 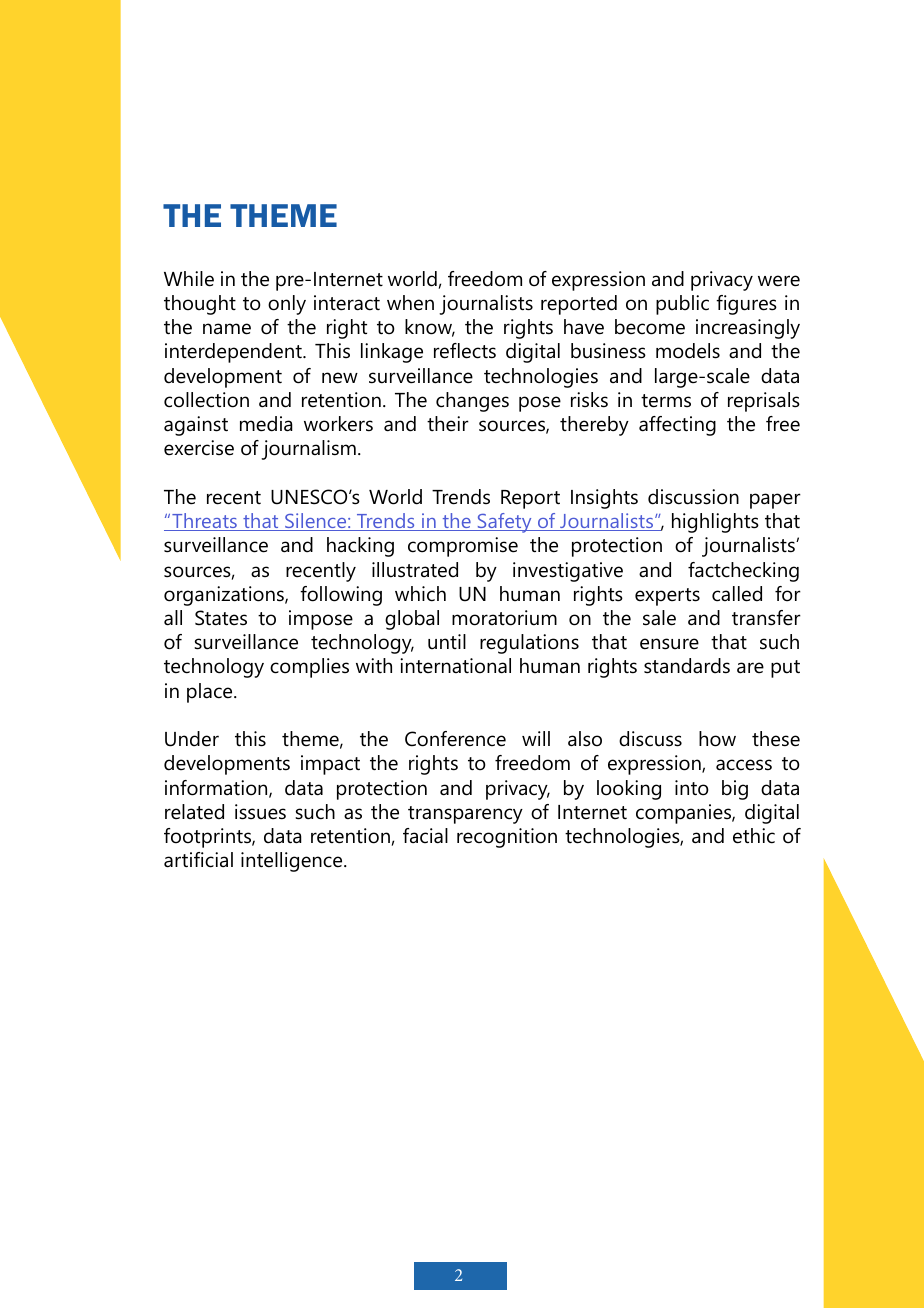 I want to click on intelligence, so click(x=293, y=862).
